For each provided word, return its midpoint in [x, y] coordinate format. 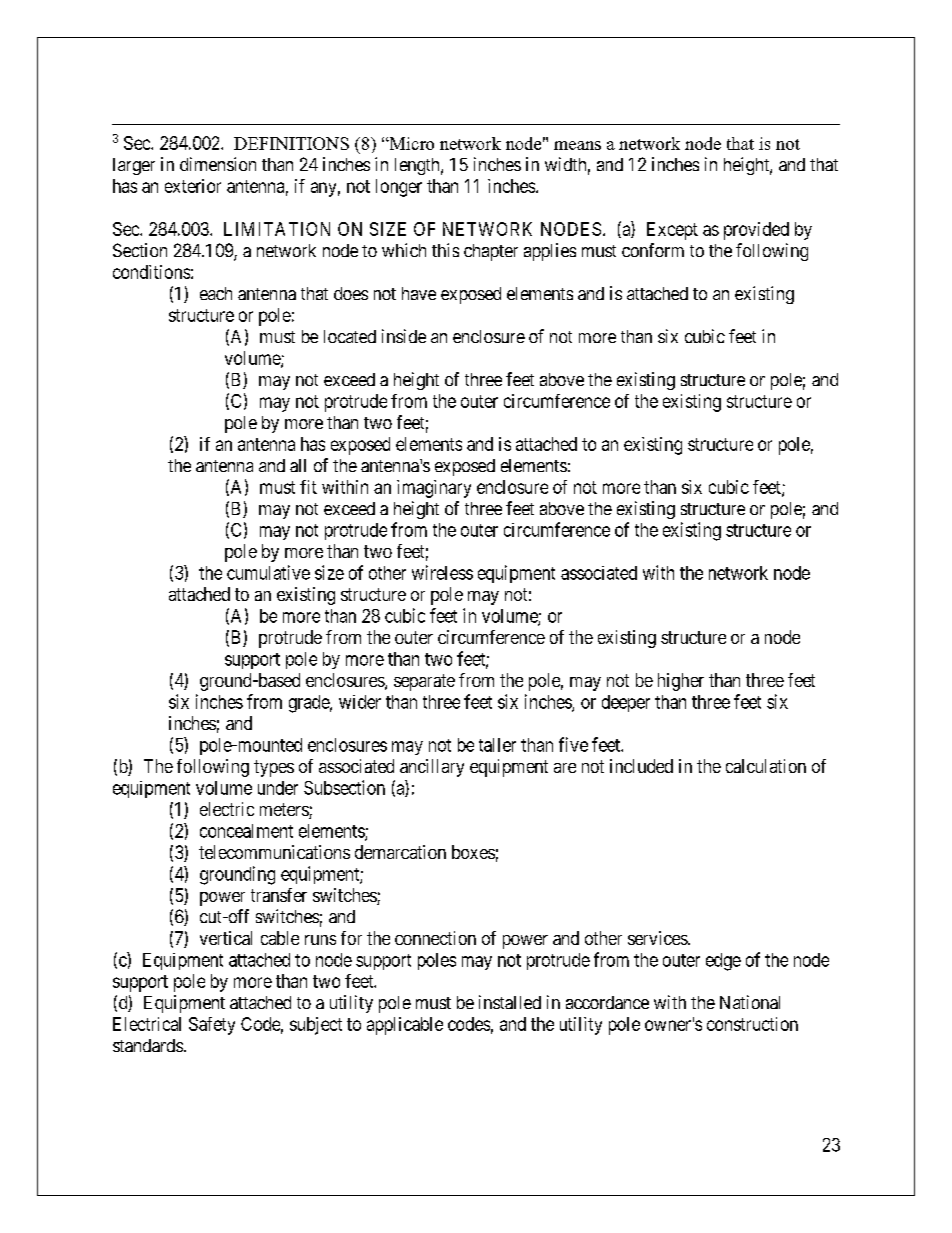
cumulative [268, 572]
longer [399, 188]
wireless [442, 572]
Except [672, 231]
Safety [212, 1026]
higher [681, 682]
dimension [218, 164]
